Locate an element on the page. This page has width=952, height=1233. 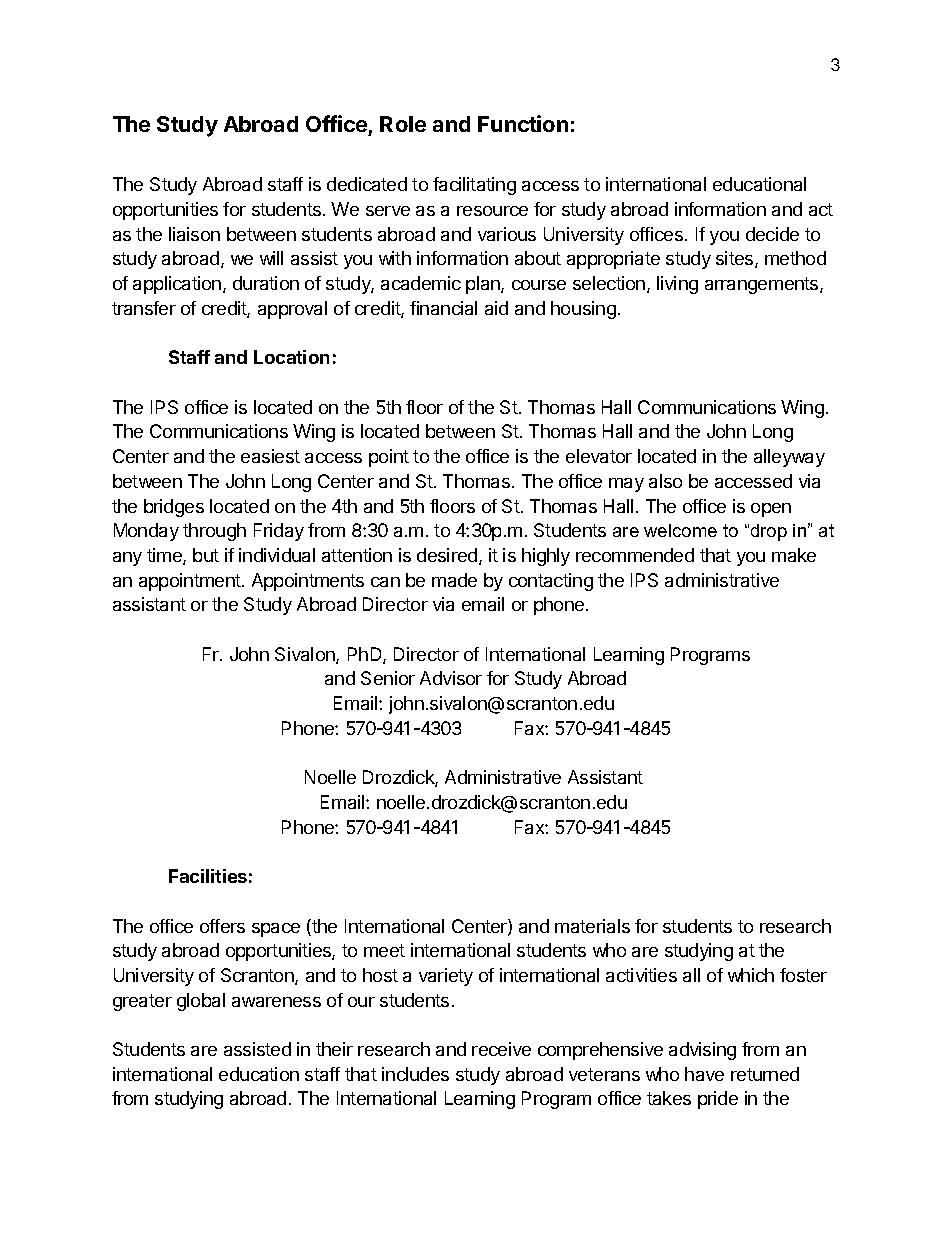
receive is located at coordinates (501, 1049).
